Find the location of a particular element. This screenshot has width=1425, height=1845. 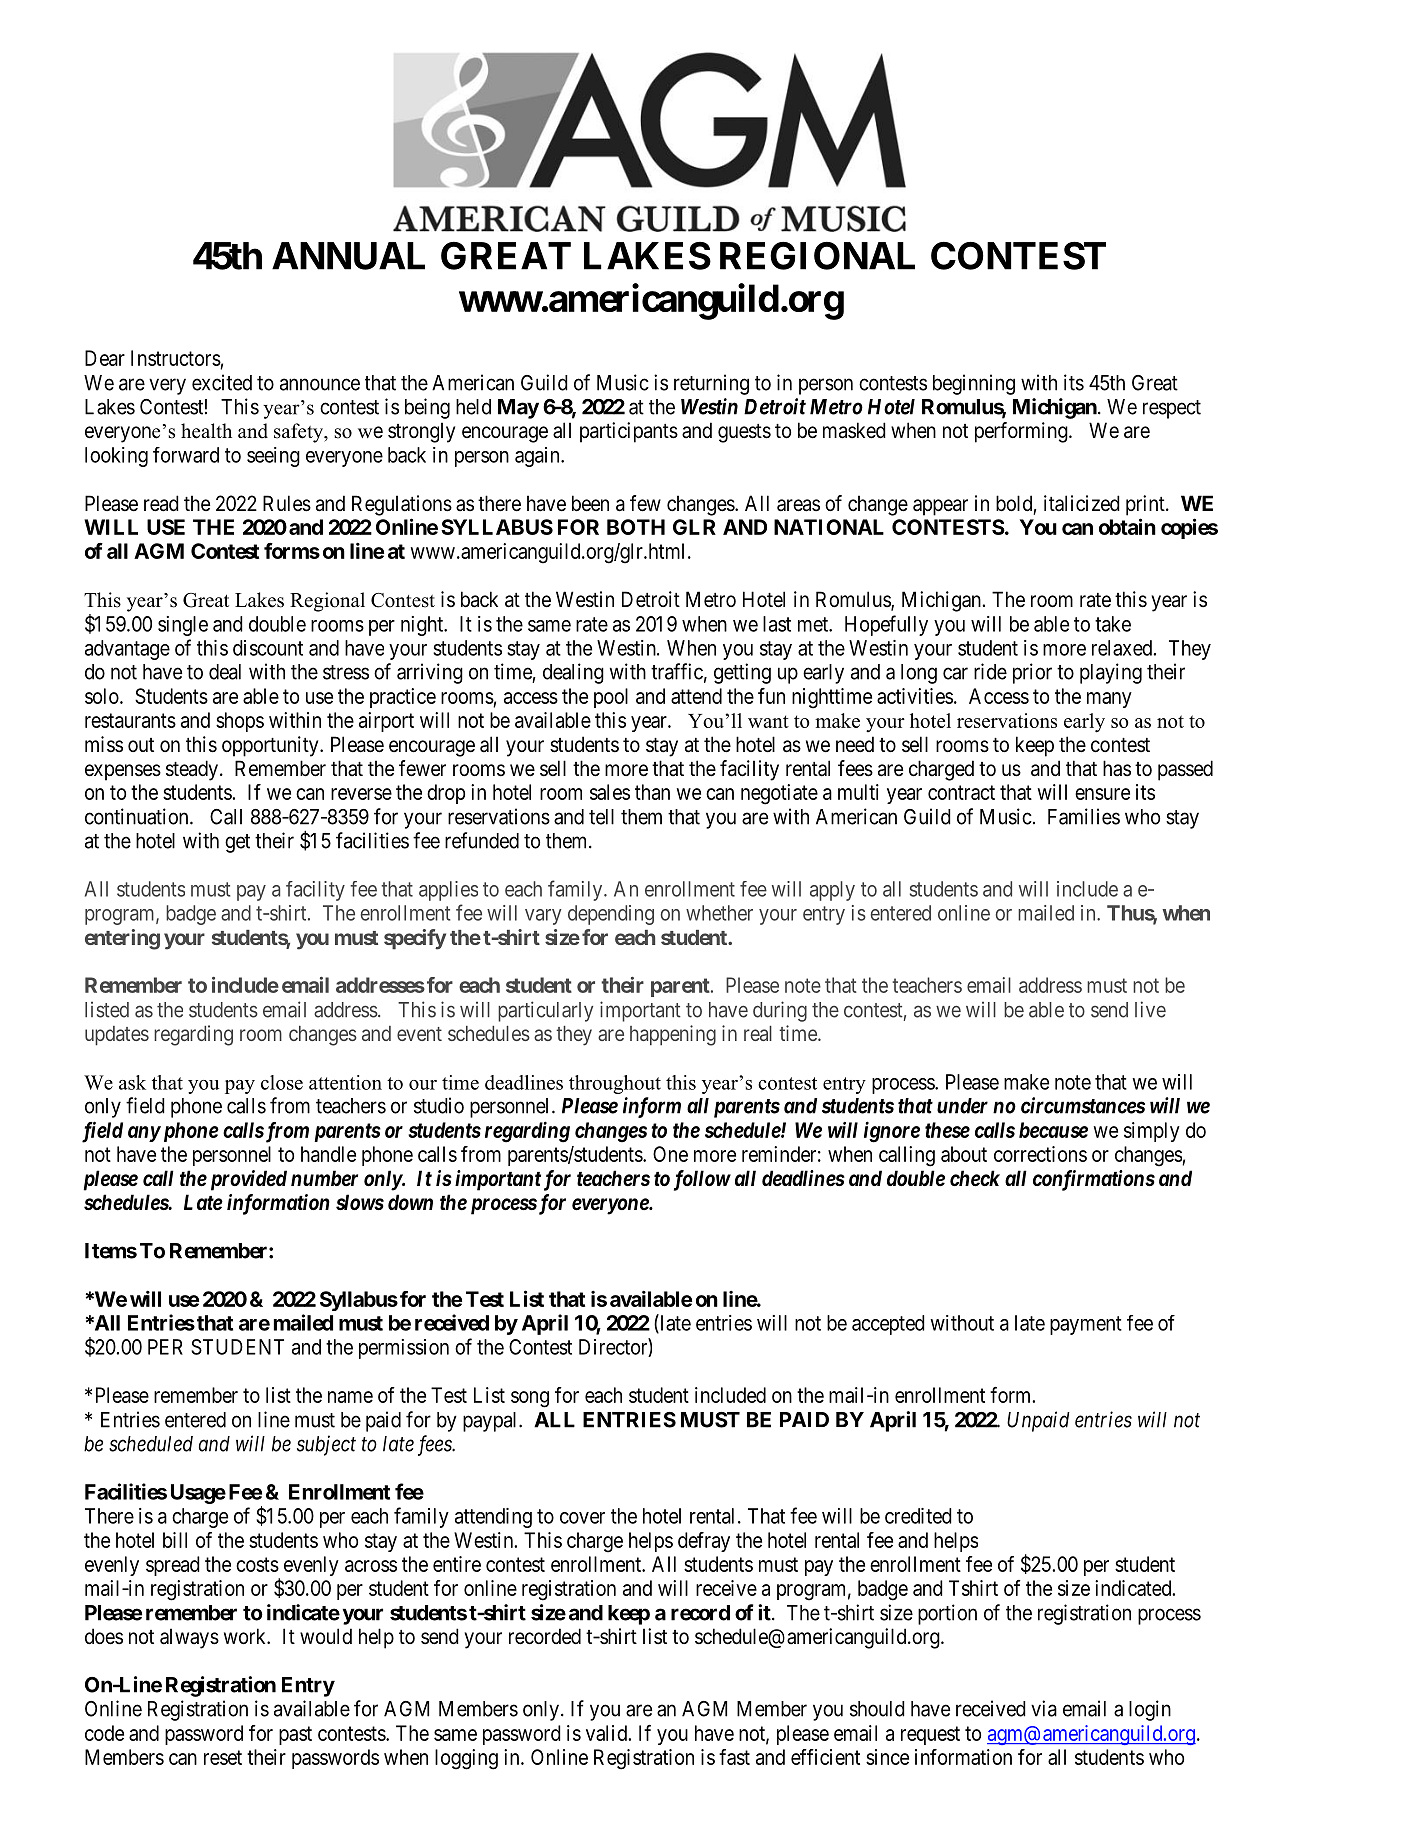

valid is located at coordinates (607, 1733).
